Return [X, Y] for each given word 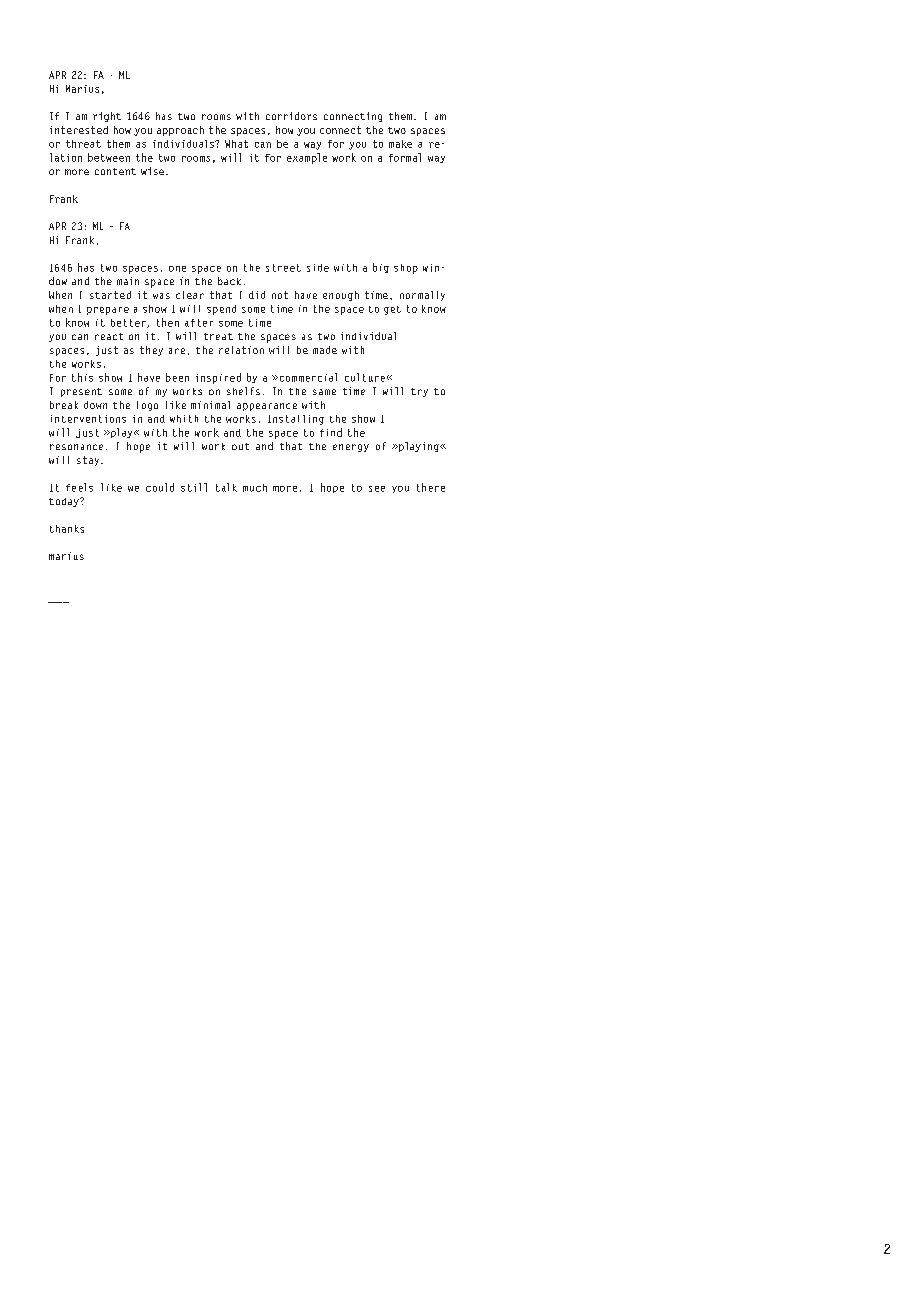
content [115, 171]
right [107, 117]
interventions [88, 419]
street [283, 268]
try [419, 392]
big [381, 268]
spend [221, 310]
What [236, 144]
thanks [67, 529]
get [392, 310]
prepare [108, 311]
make [400, 144]
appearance [267, 407]
